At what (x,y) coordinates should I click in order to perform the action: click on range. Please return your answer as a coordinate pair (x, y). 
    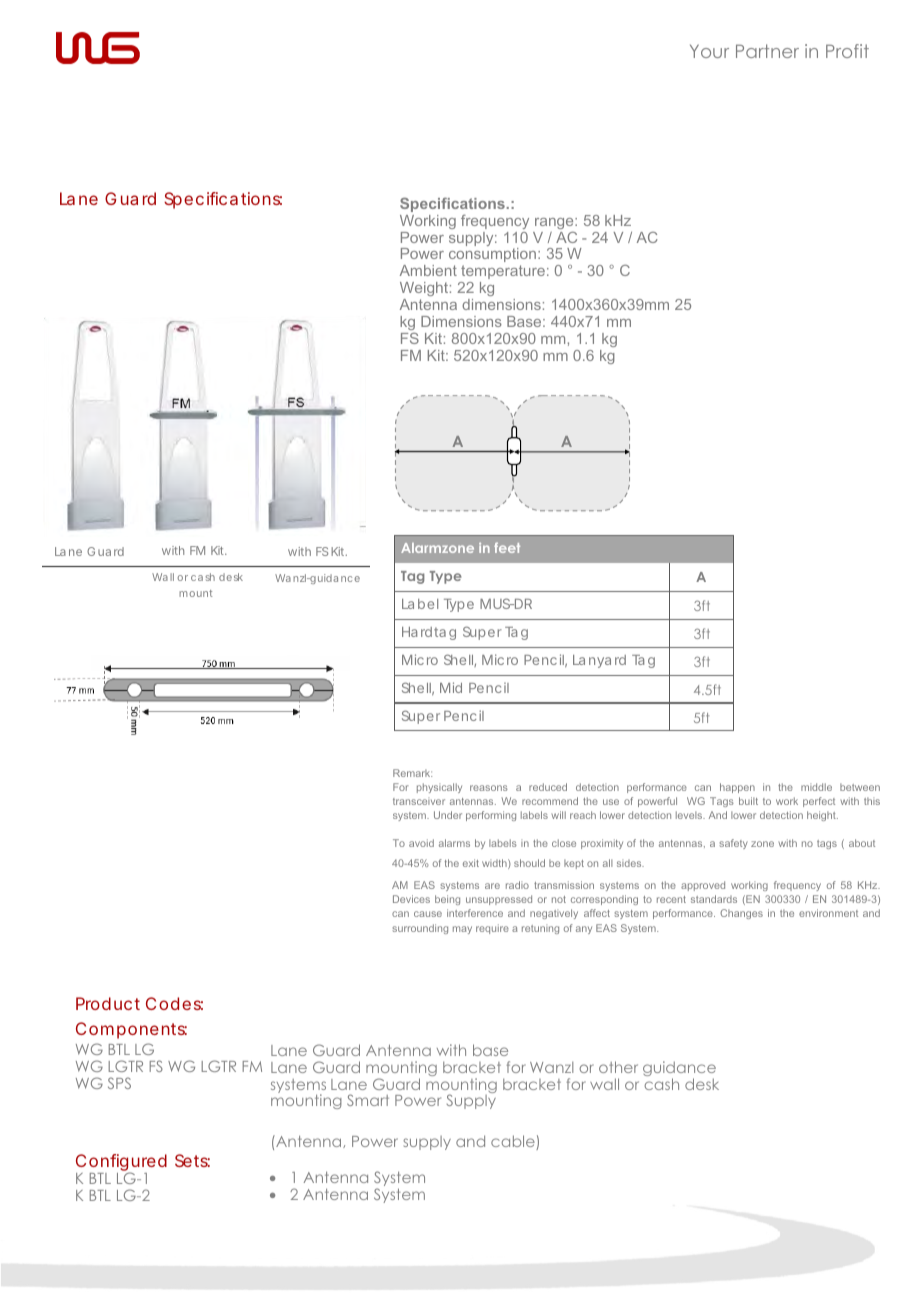
    Looking at the image, I should click on (555, 223).
